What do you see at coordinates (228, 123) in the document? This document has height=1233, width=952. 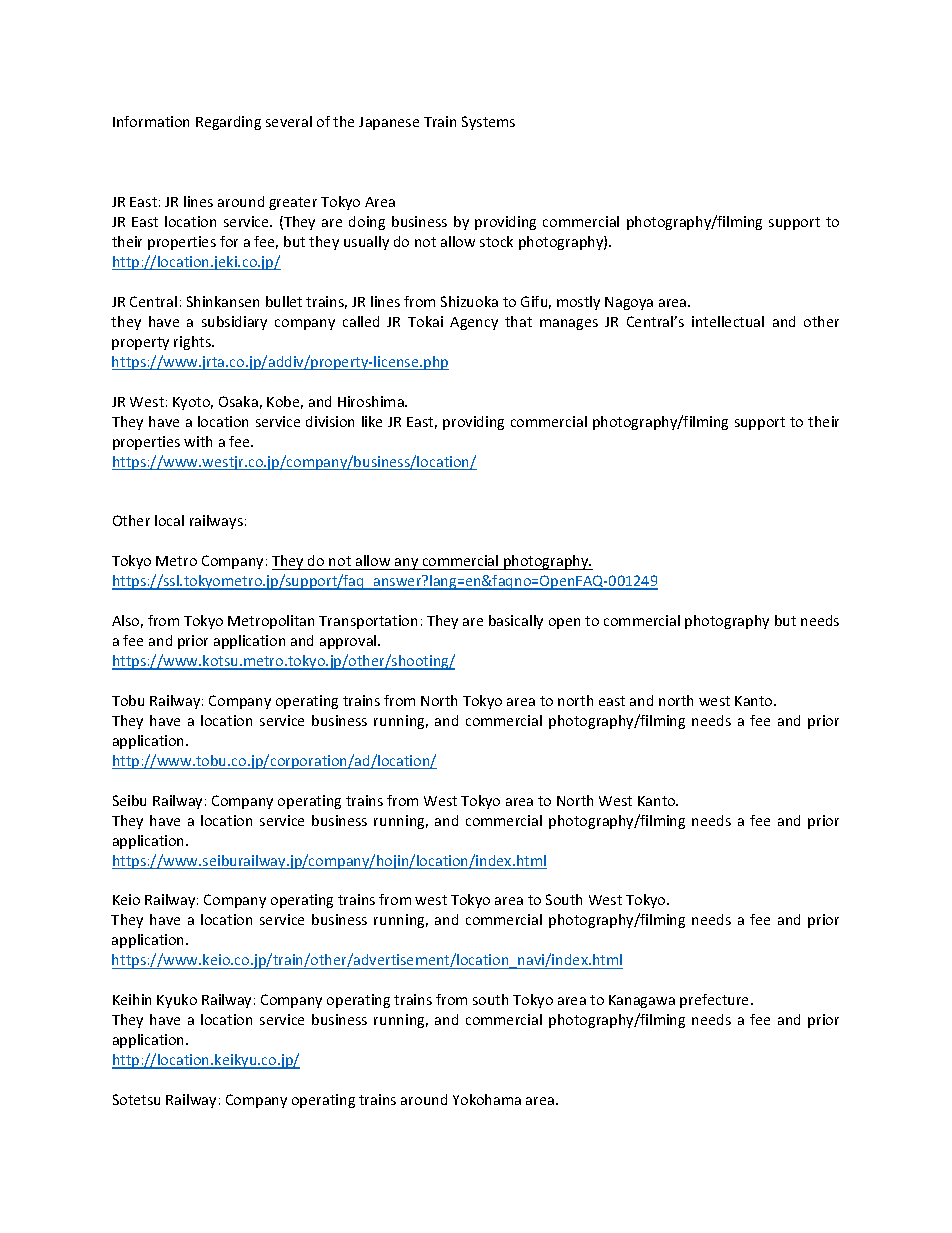 I see `Regarding` at bounding box center [228, 123].
